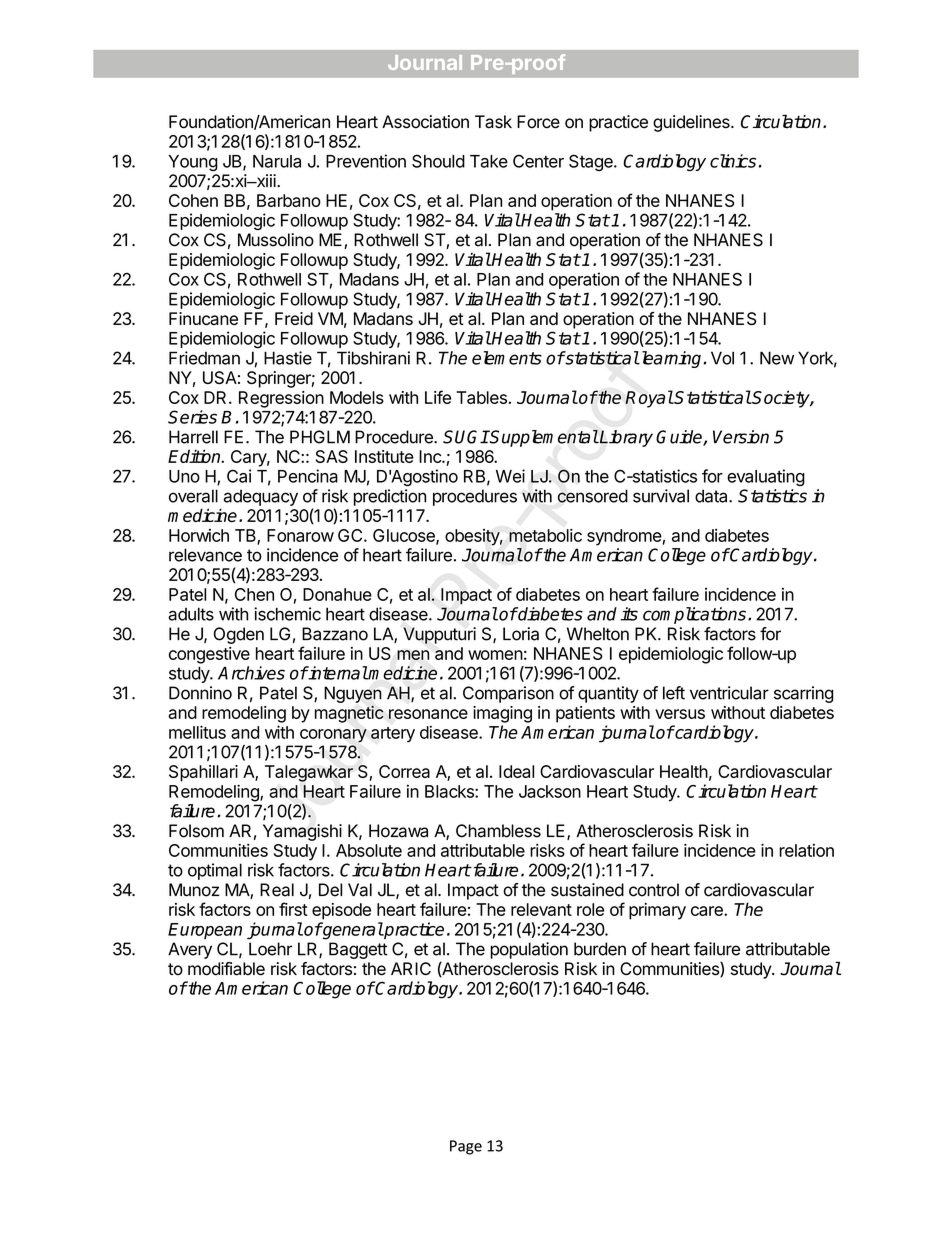  Describe the element at coordinates (226, 969) in the document. I see `modifiable` at that location.
